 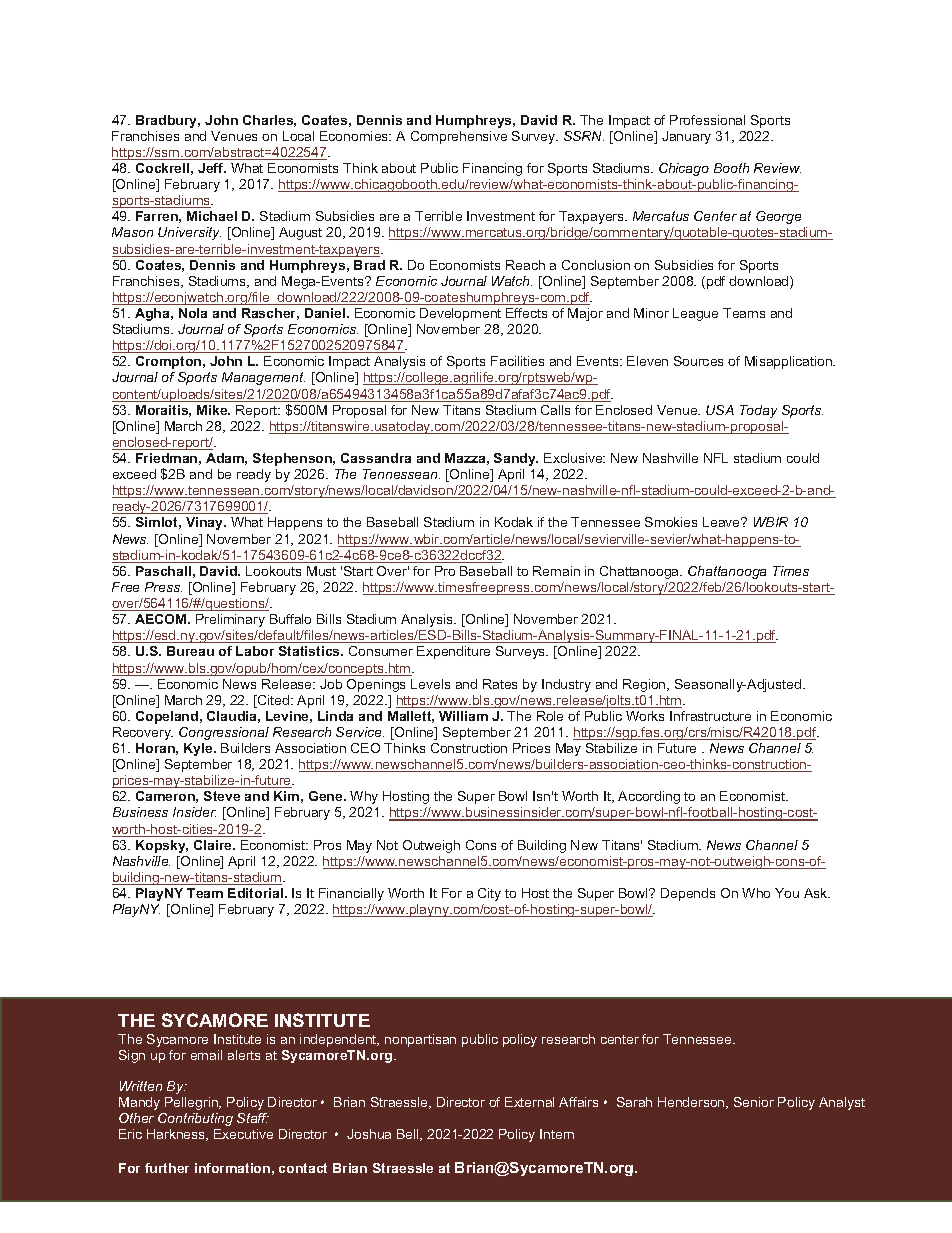 What do you see at coordinates (529, 1102) in the page?
I see `External` at bounding box center [529, 1102].
